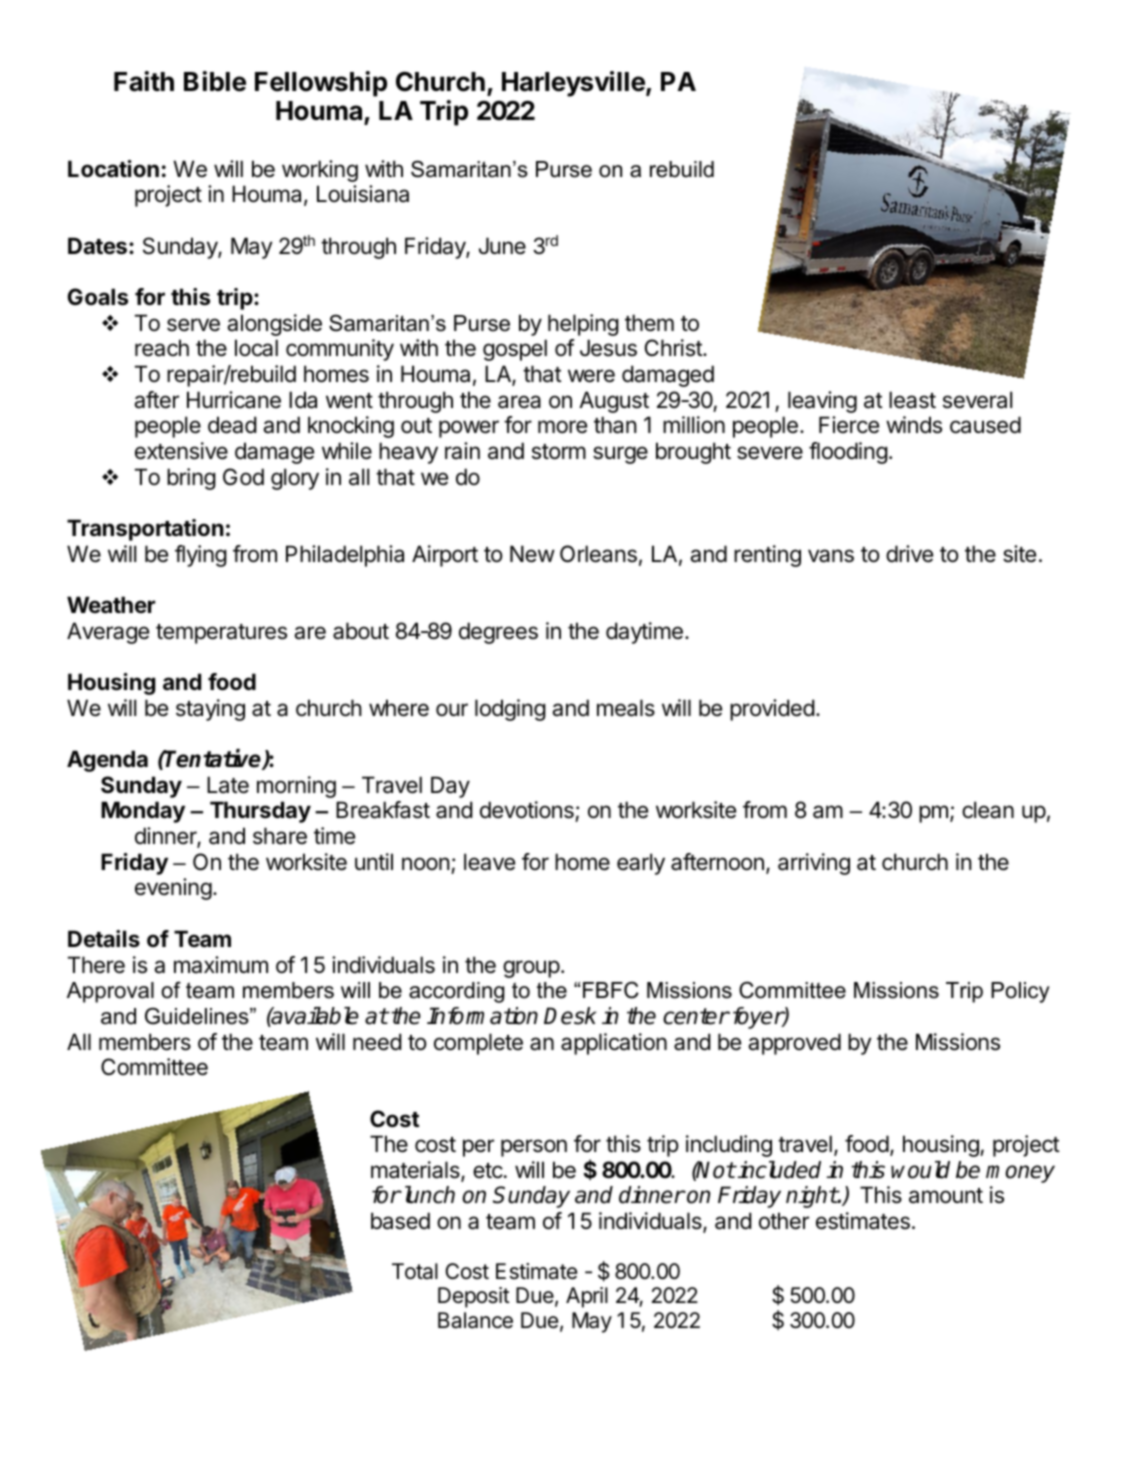 This image has width=1138, height=1473. What do you see at coordinates (215, 81) in the image?
I see `Bible` at bounding box center [215, 81].
